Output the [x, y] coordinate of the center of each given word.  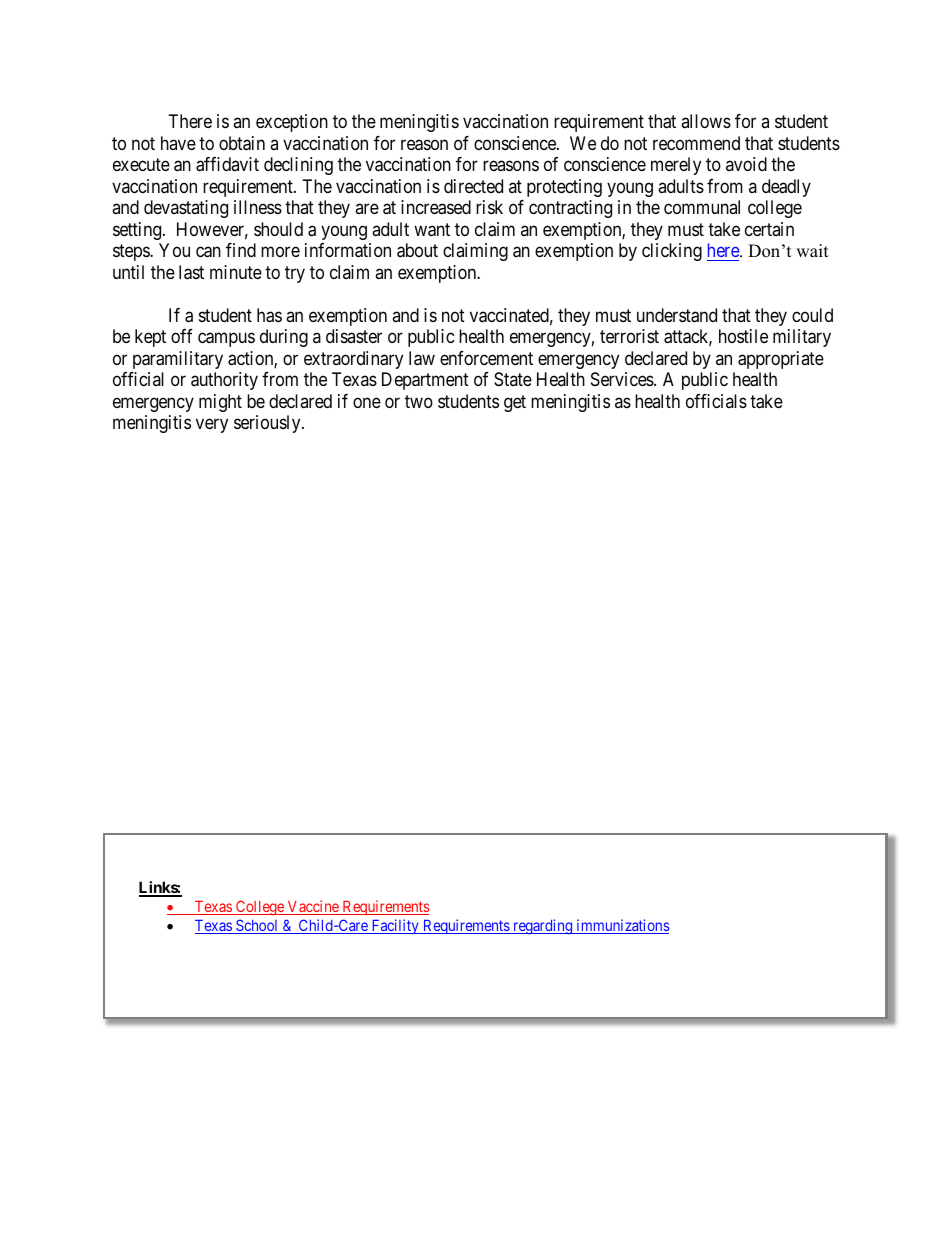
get [515, 403]
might [220, 403]
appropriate [781, 360]
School [257, 926]
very [212, 426]
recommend [696, 143]
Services [623, 379]
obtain [242, 143]
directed [473, 186]
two [419, 401]
